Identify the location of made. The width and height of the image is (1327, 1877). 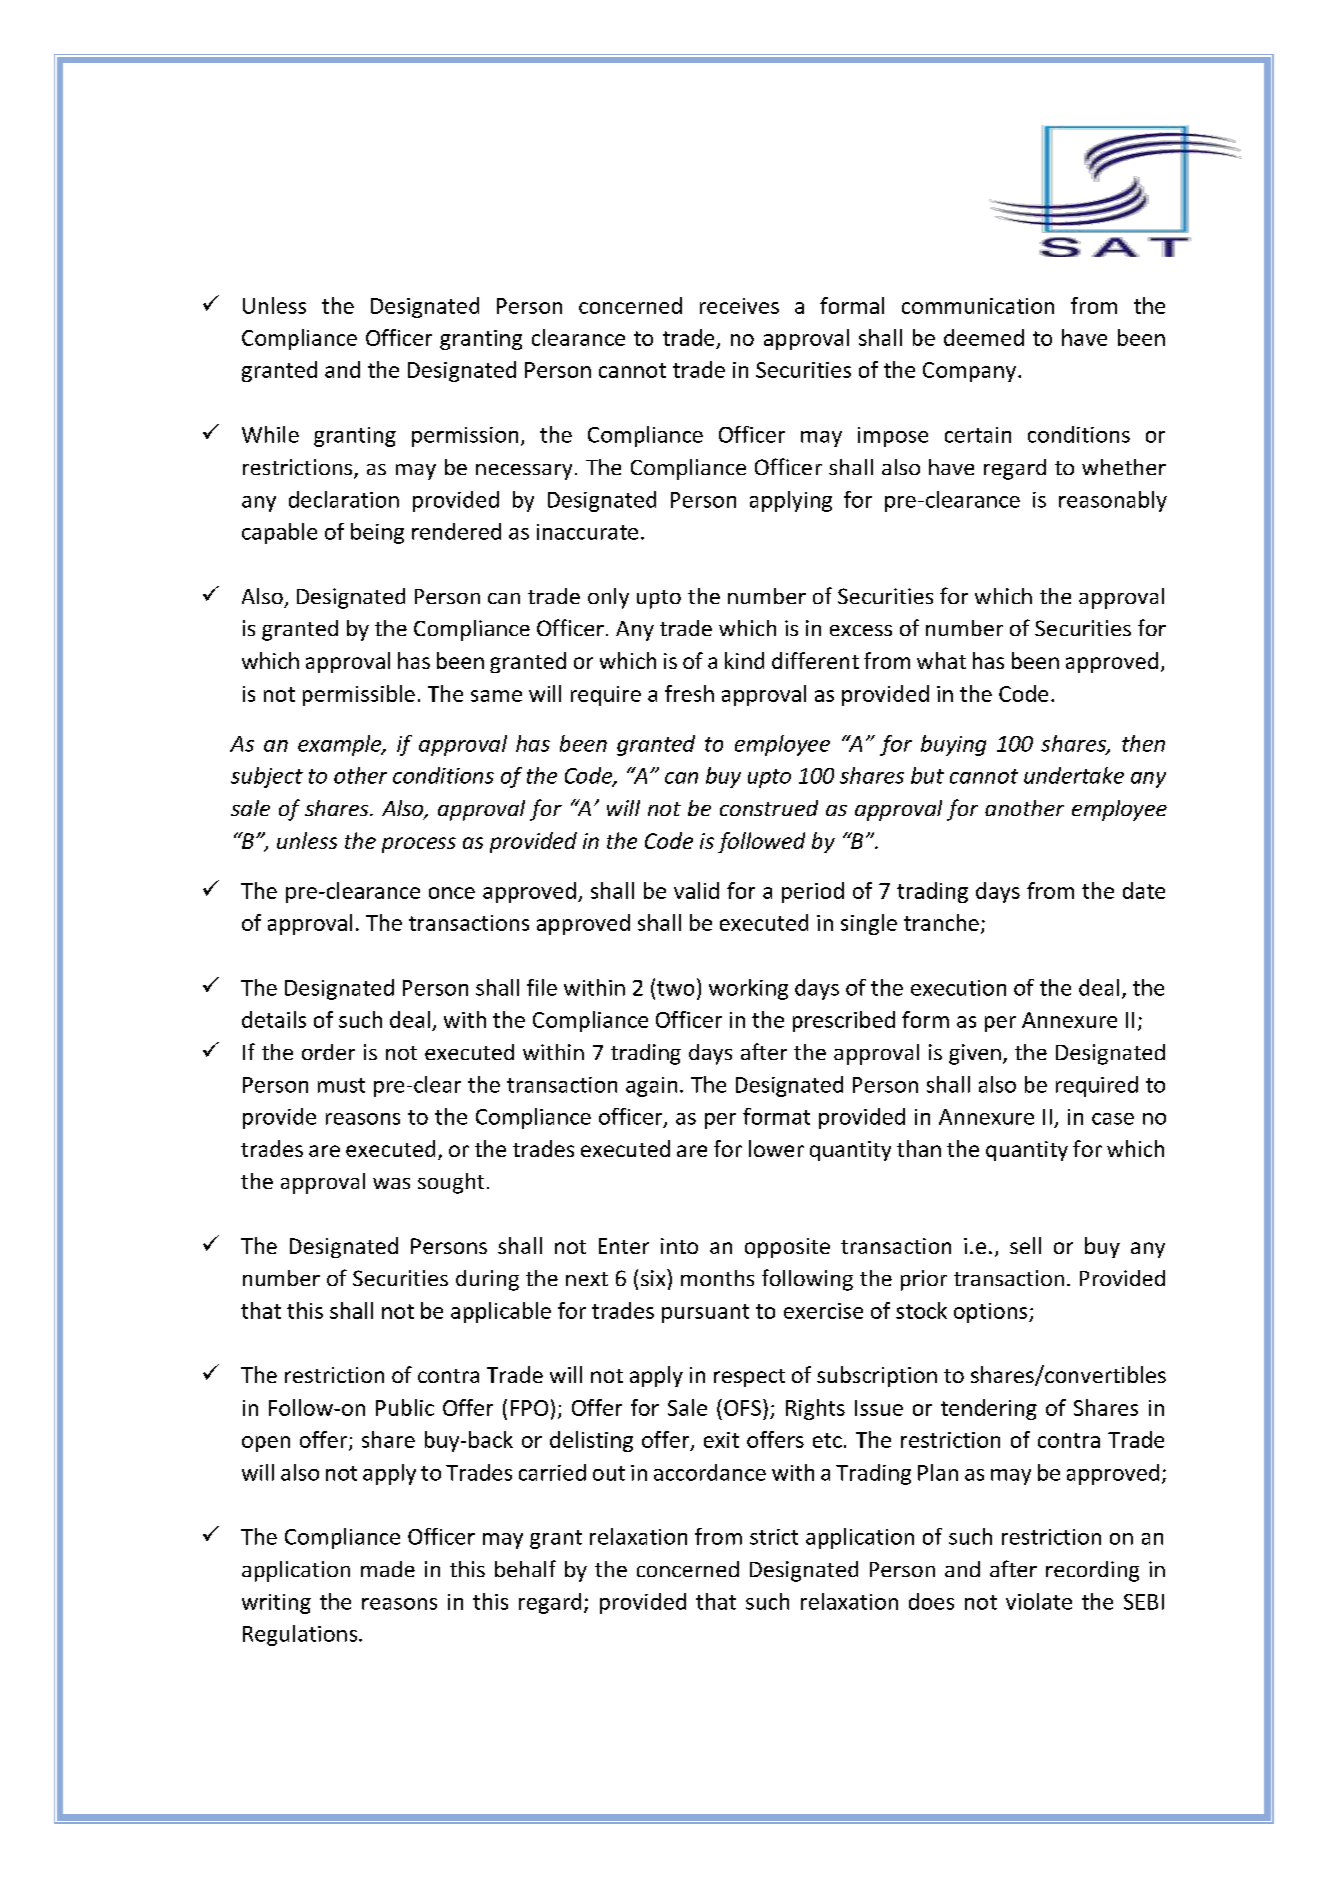
(388, 1569).
